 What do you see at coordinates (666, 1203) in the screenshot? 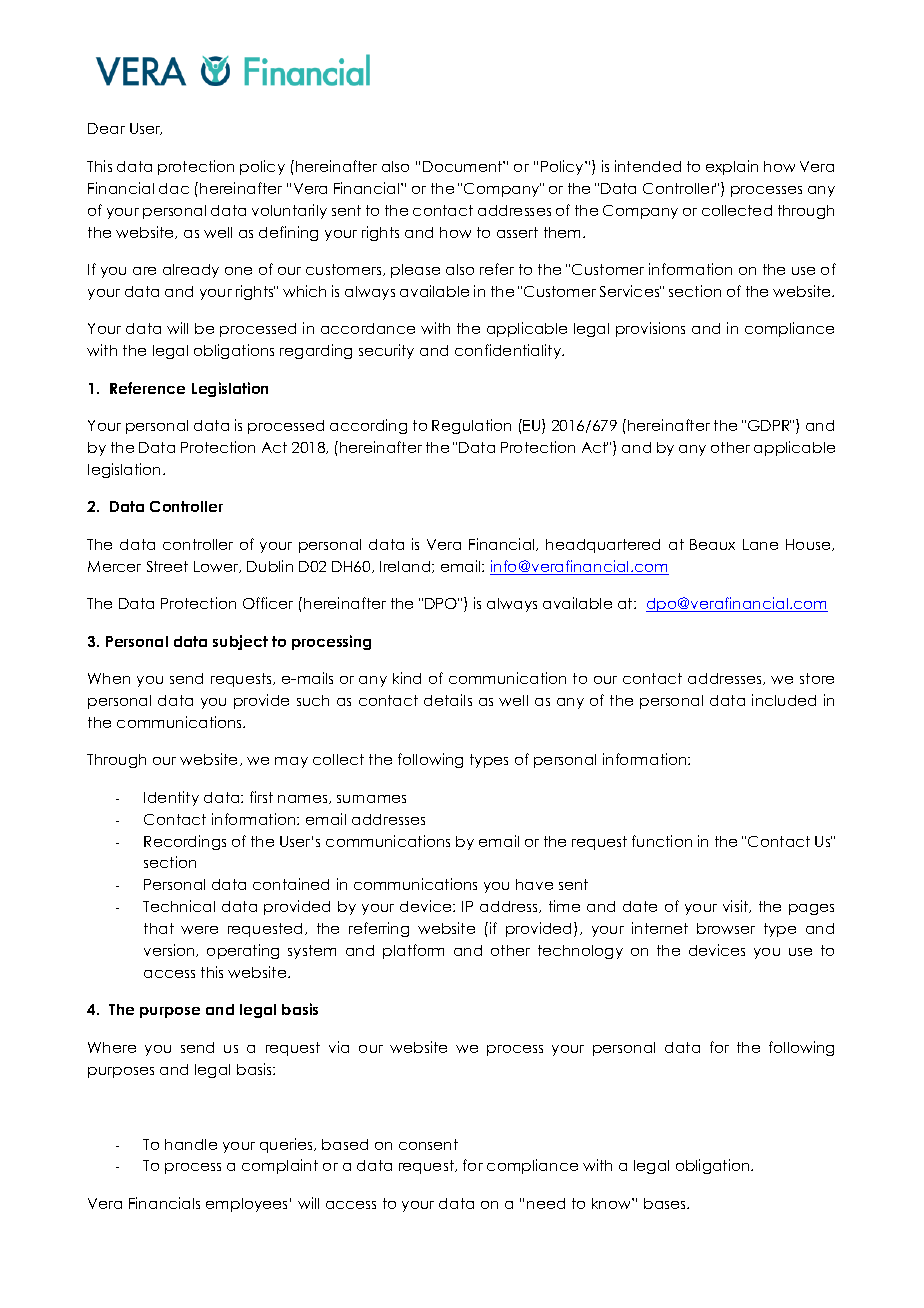
I see `bases` at bounding box center [666, 1203].
